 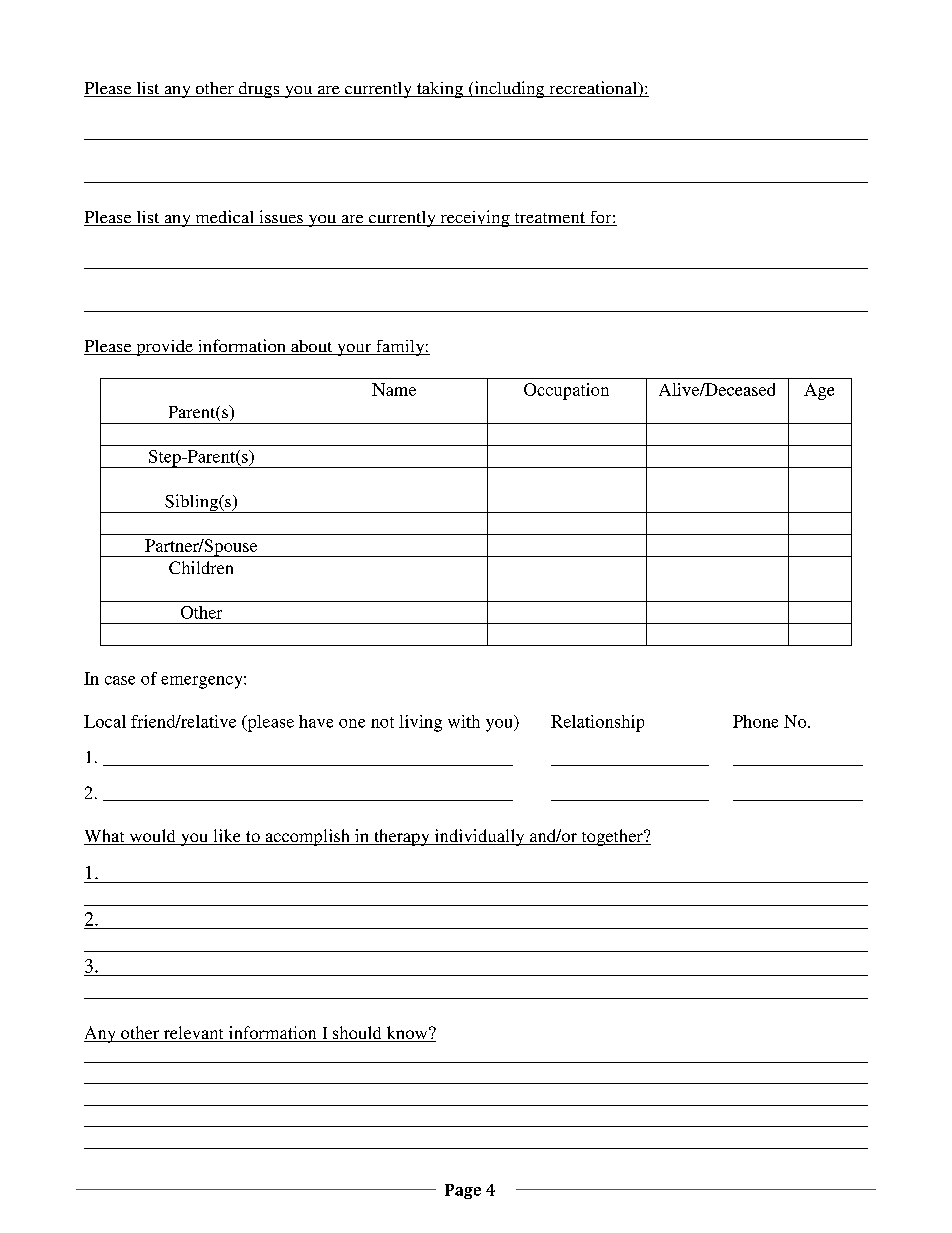 I want to click on individually, so click(x=479, y=837).
